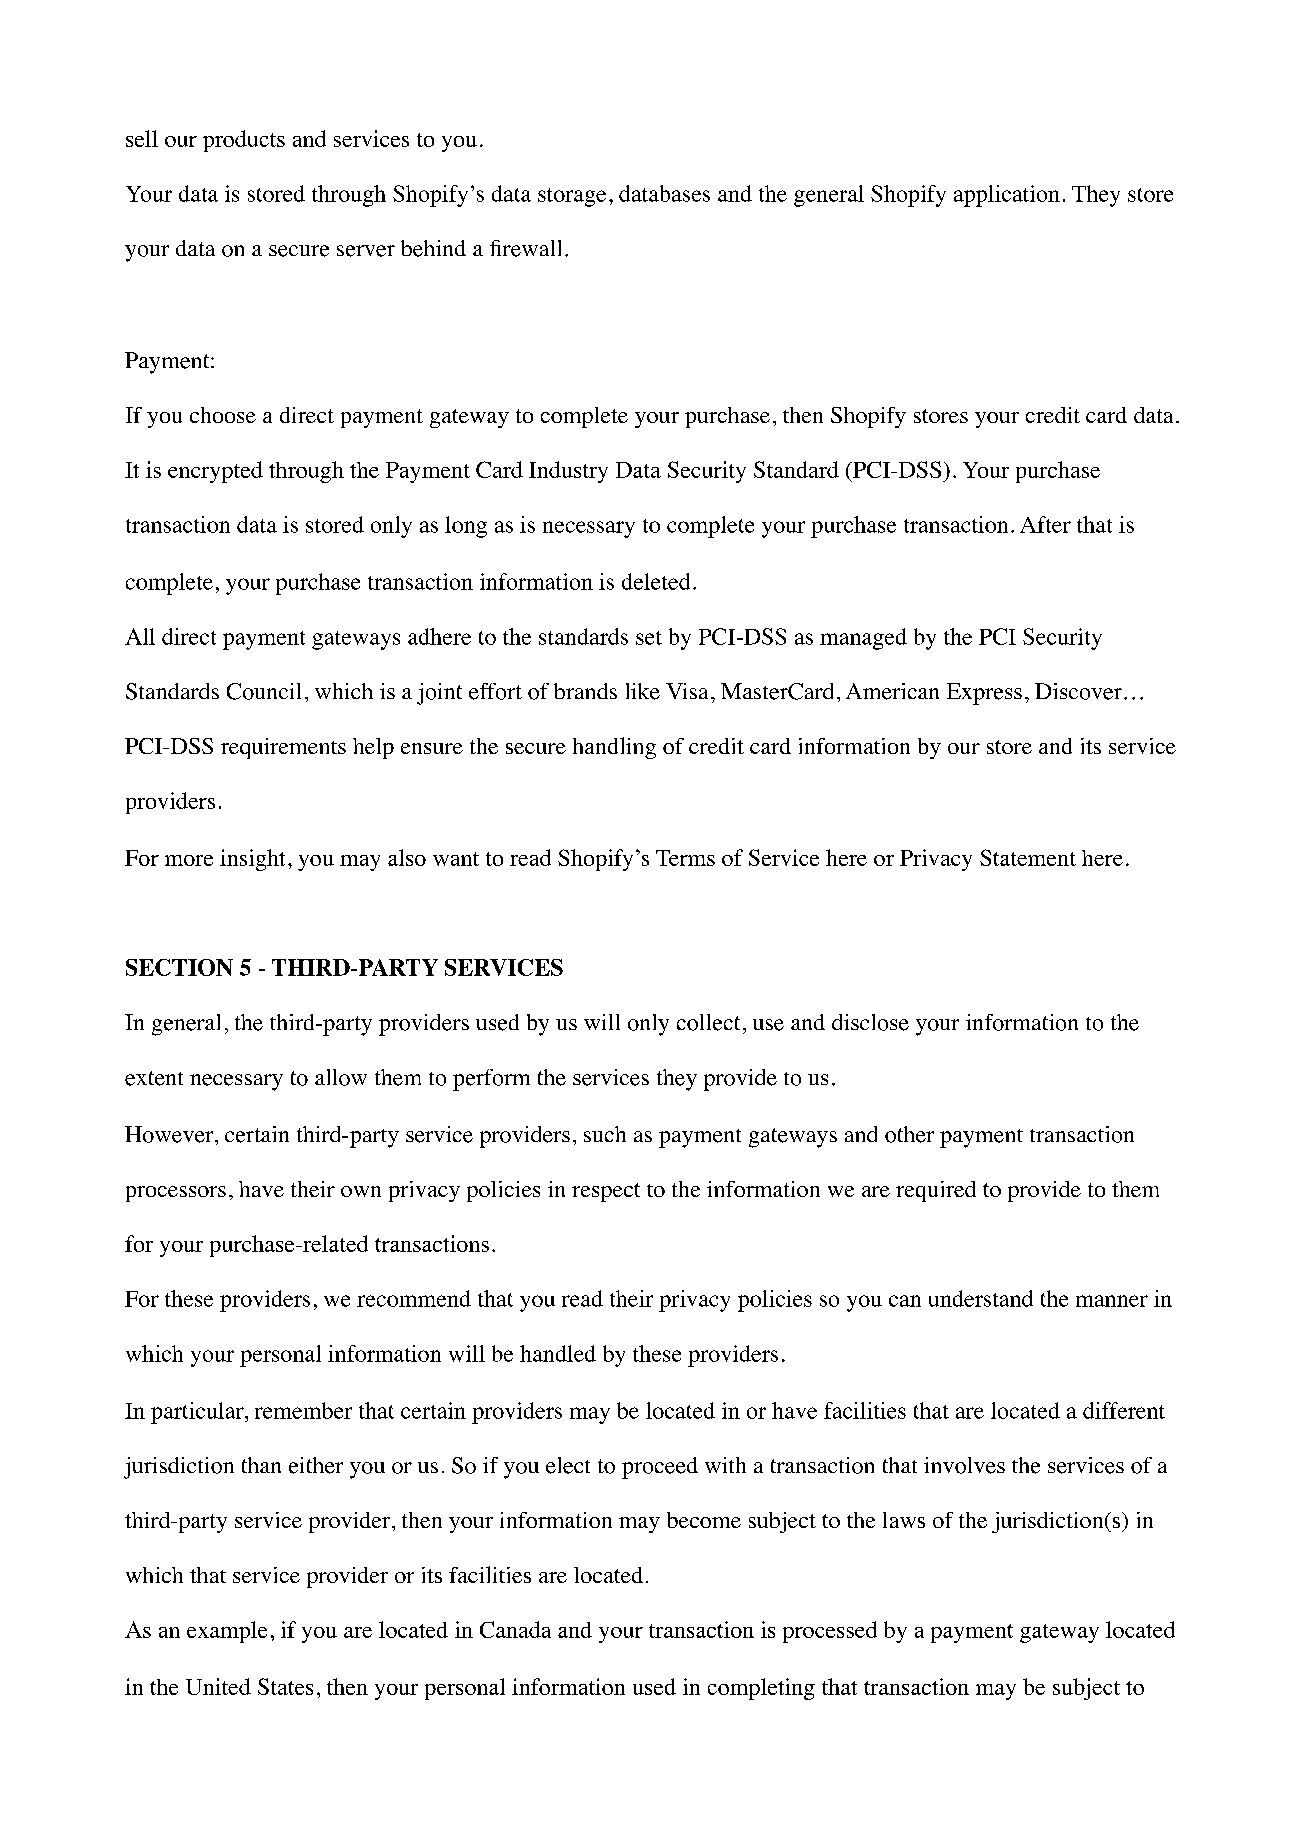 This screenshot has width=1305, height=1846. Describe the element at coordinates (1007, 196) in the screenshot. I see `application` at that location.
